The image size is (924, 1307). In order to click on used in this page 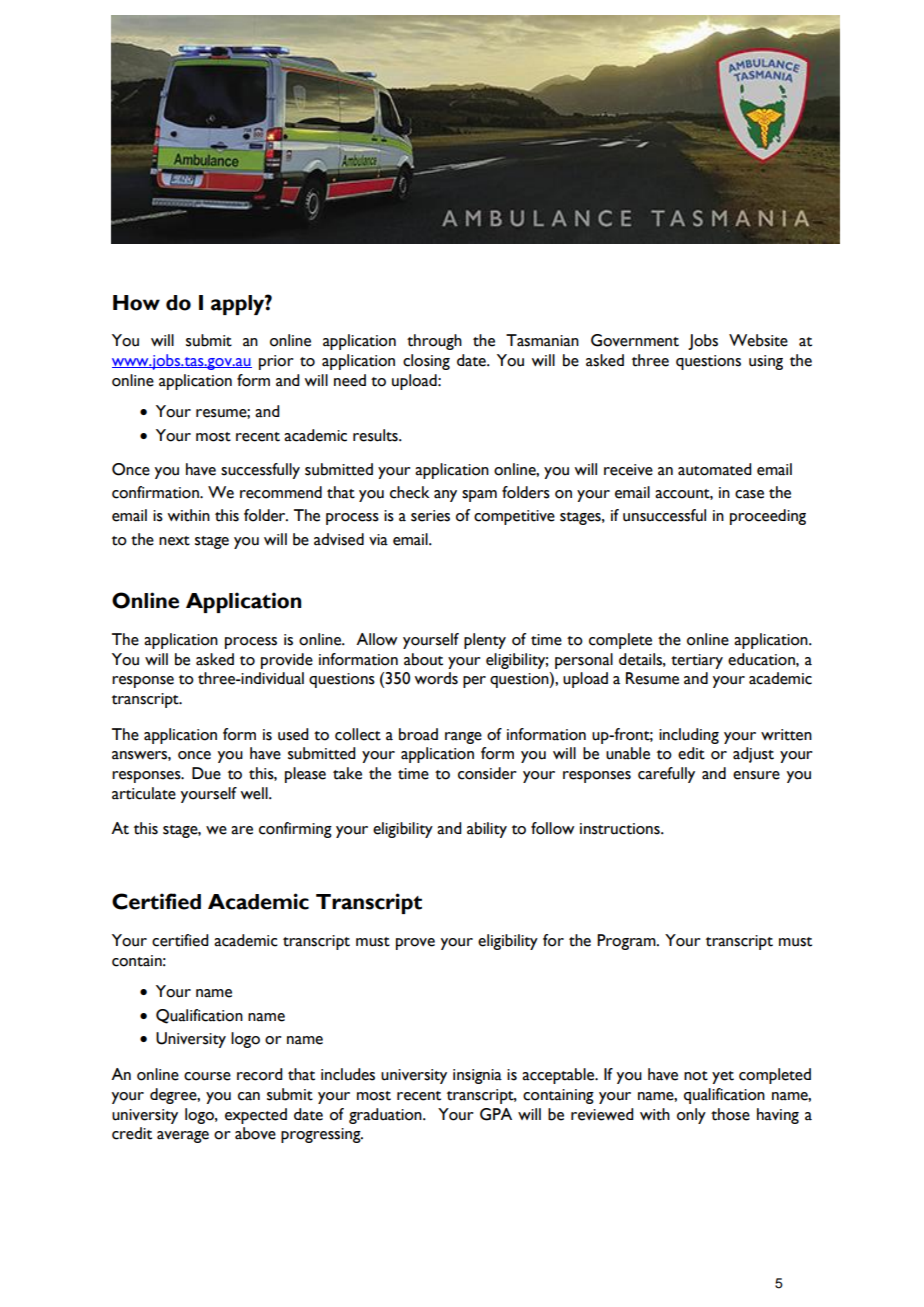, I will do `click(293, 734)`.
